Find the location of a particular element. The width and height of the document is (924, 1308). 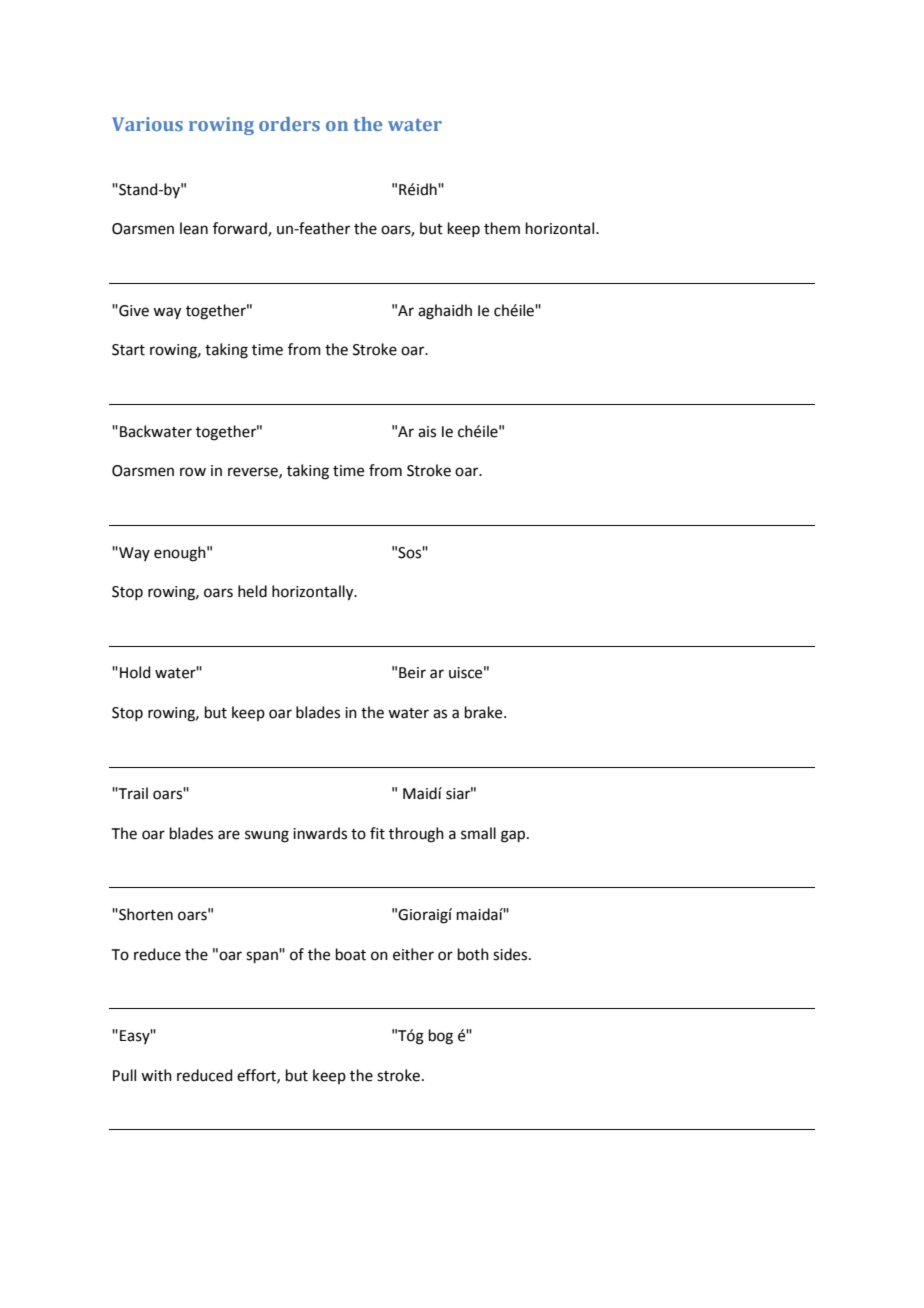

boat is located at coordinates (351, 954).
